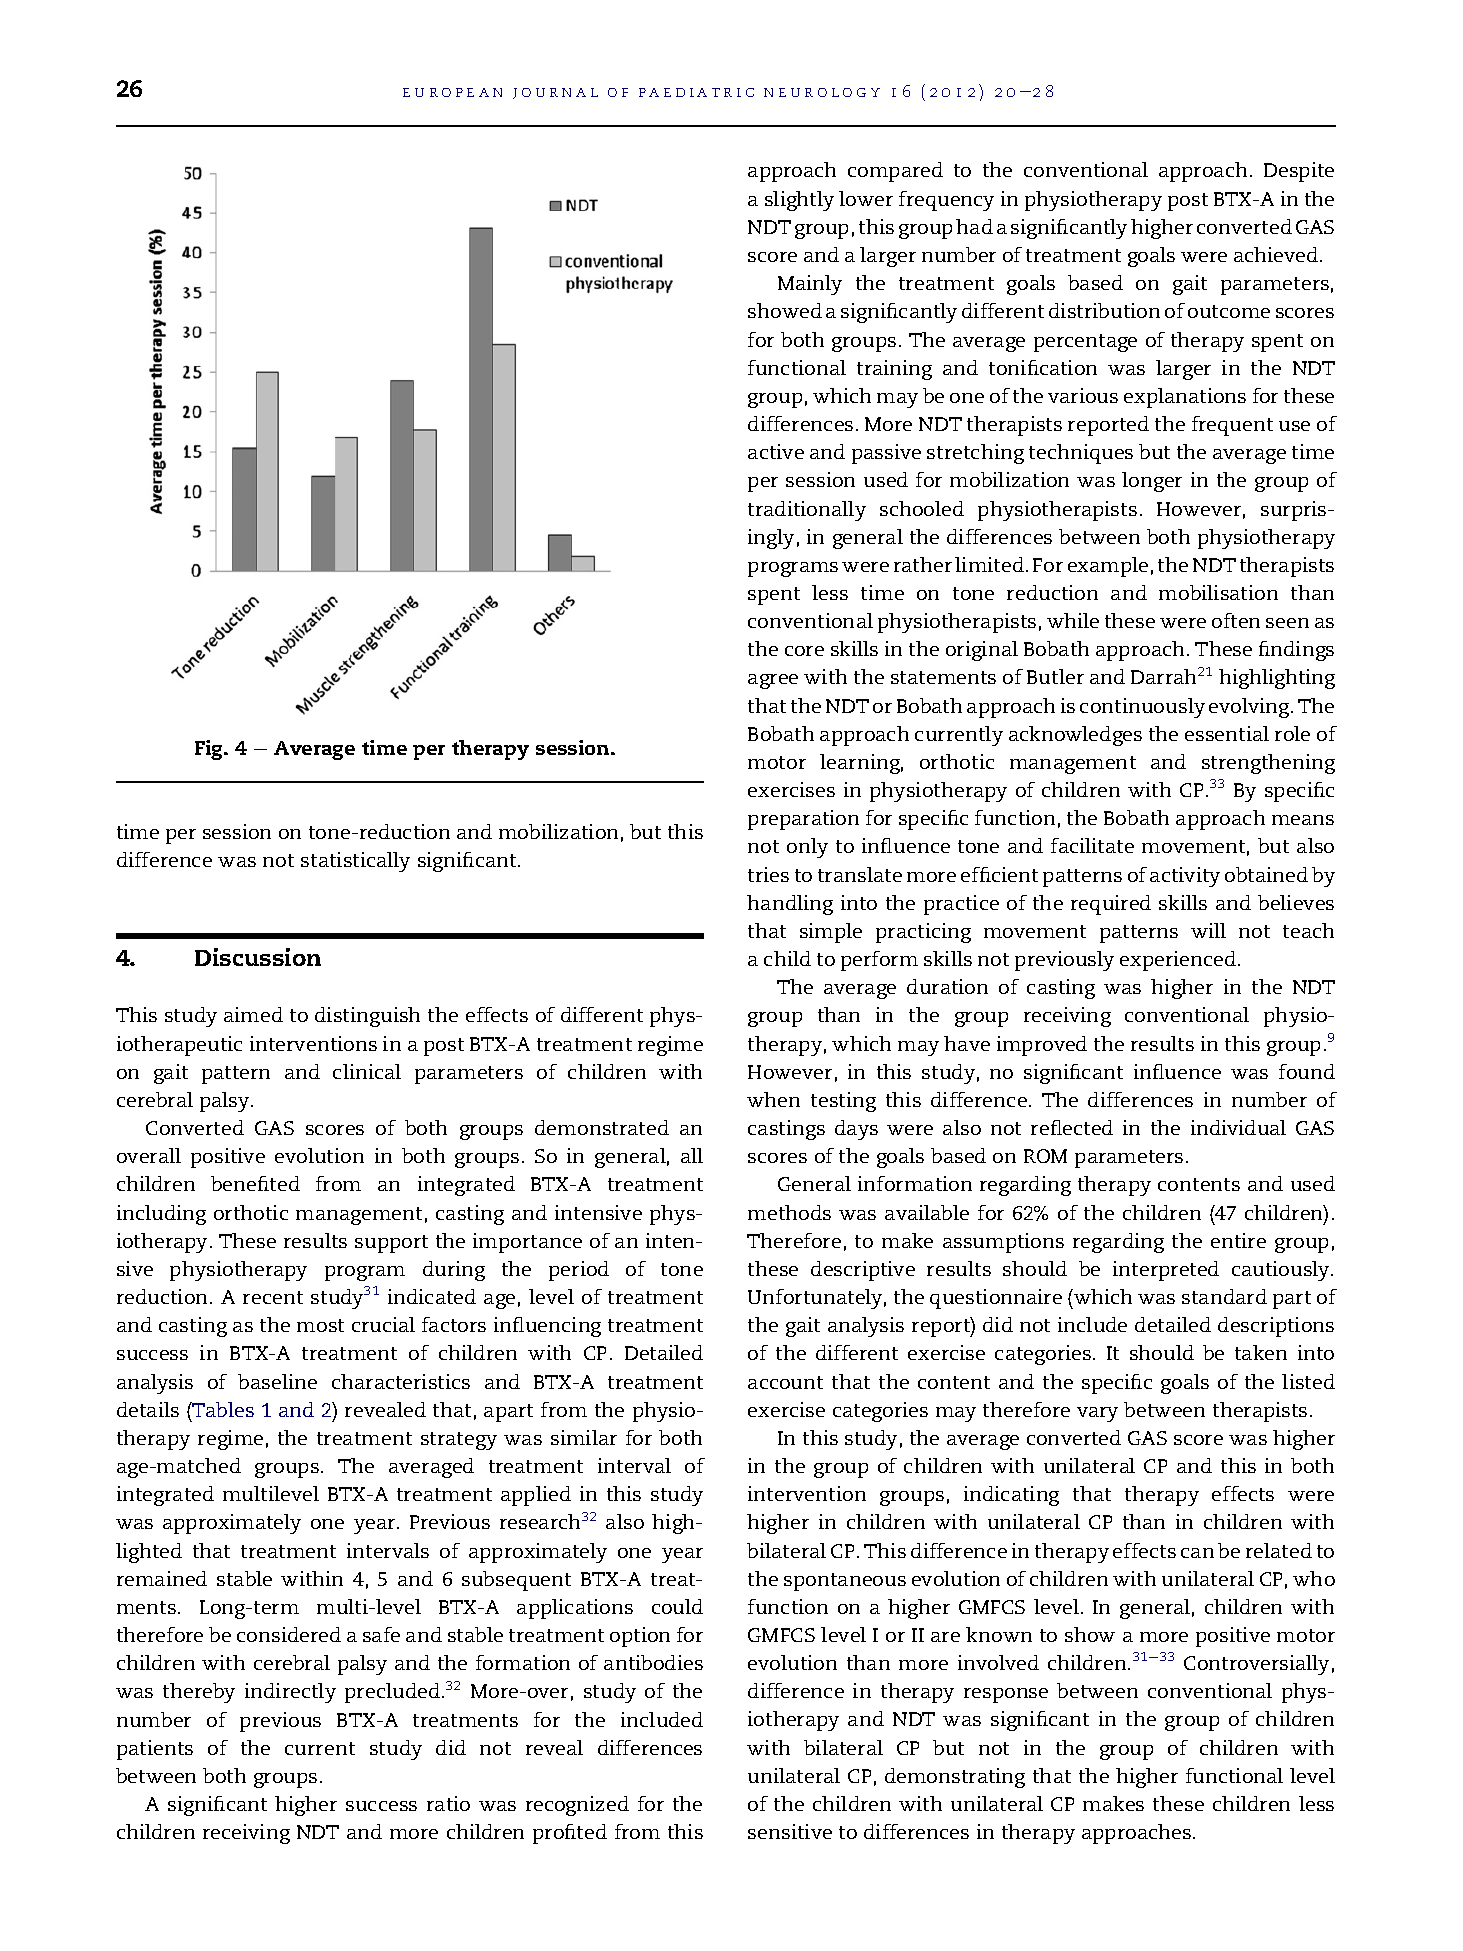 This screenshot has width=1463, height=1951. Describe the element at coordinates (810, 285) in the screenshot. I see `Mainly` at that location.
